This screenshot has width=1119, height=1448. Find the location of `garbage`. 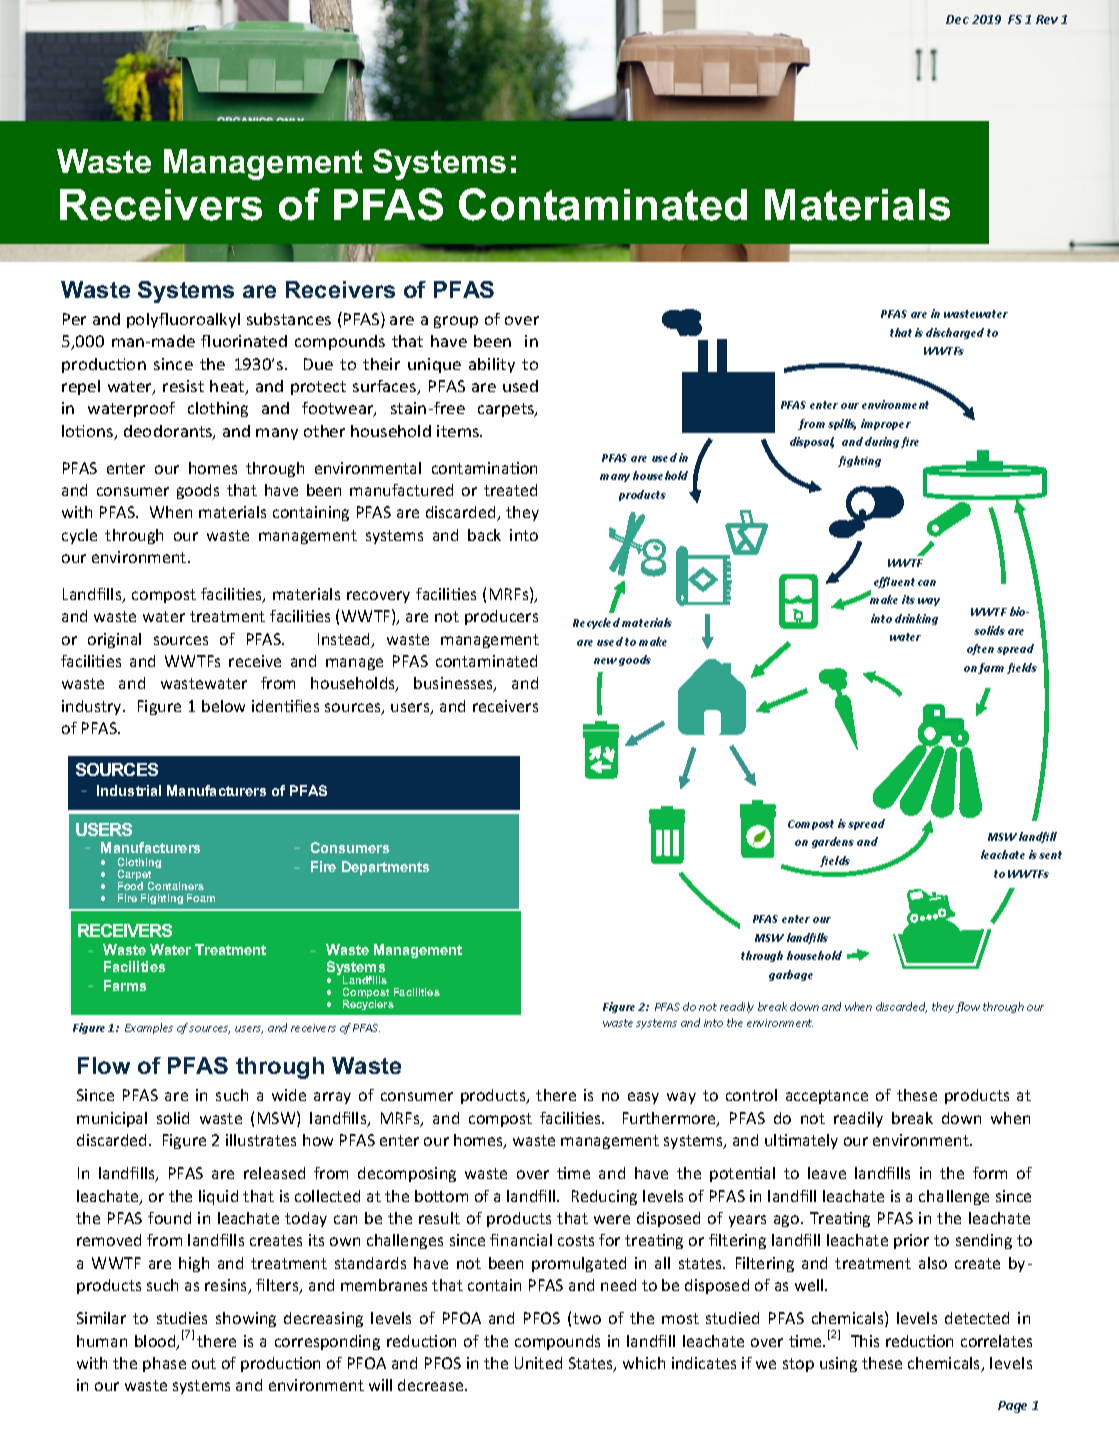

garbage is located at coordinates (791, 975).
